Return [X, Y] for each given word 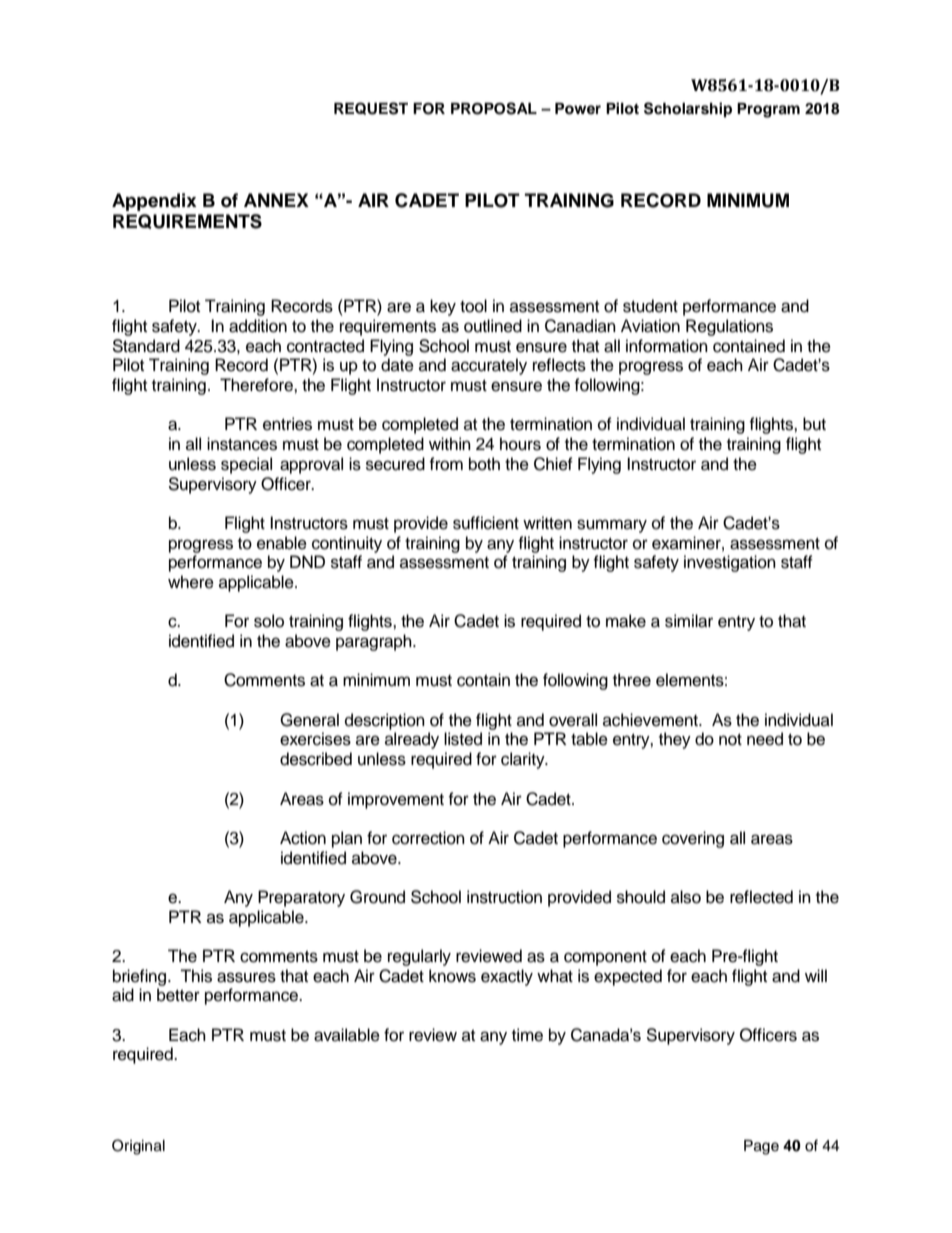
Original [138, 1147]
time [527, 1035]
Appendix [154, 202]
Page [761, 1147]
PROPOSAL [494, 108]
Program [768, 110]
